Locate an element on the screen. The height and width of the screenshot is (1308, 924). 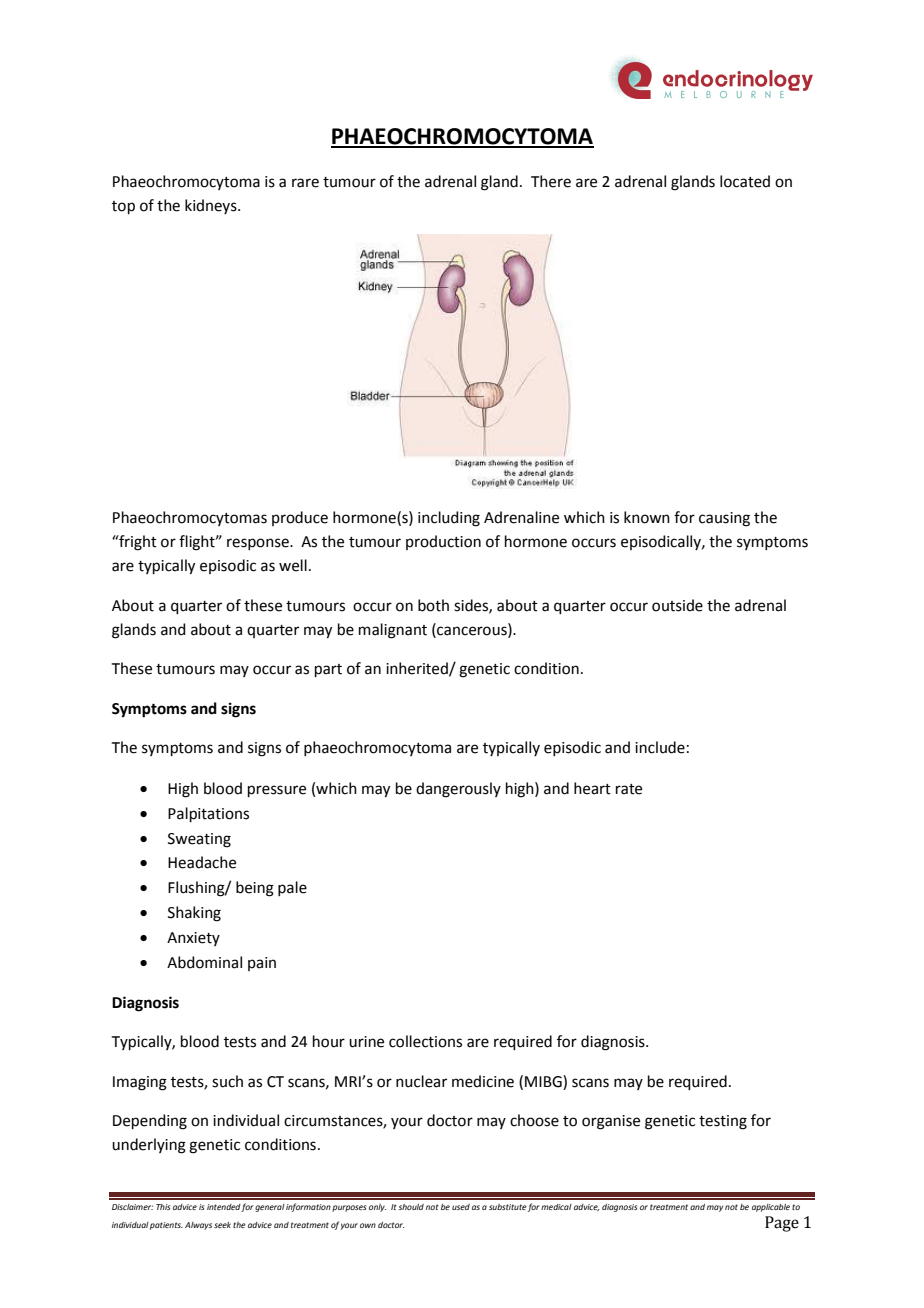
rate is located at coordinates (629, 789).
